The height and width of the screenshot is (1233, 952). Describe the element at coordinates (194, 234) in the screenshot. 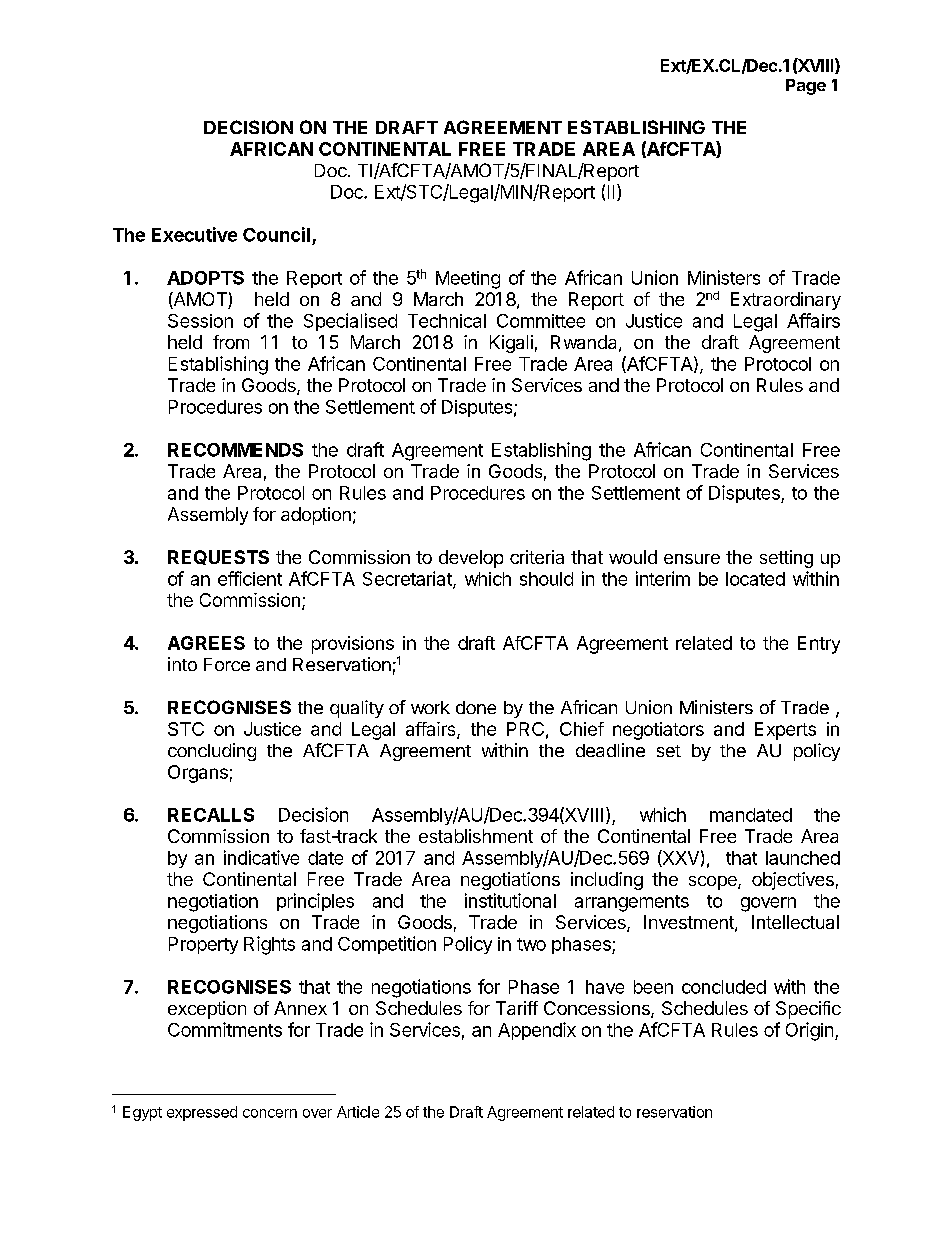

I see `Executive` at that location.
